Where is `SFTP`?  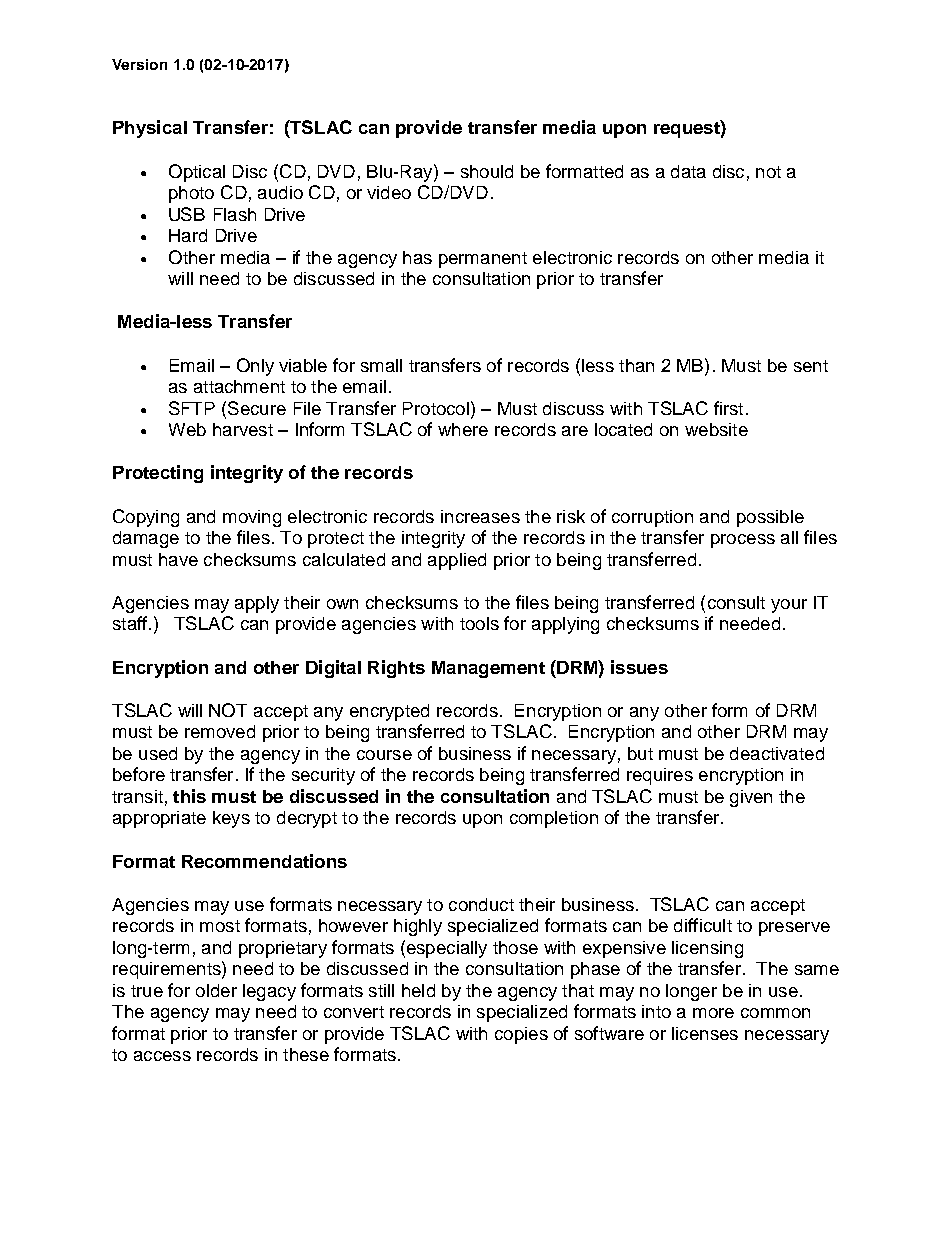
SFTP is located at coordinates (192, 408).
